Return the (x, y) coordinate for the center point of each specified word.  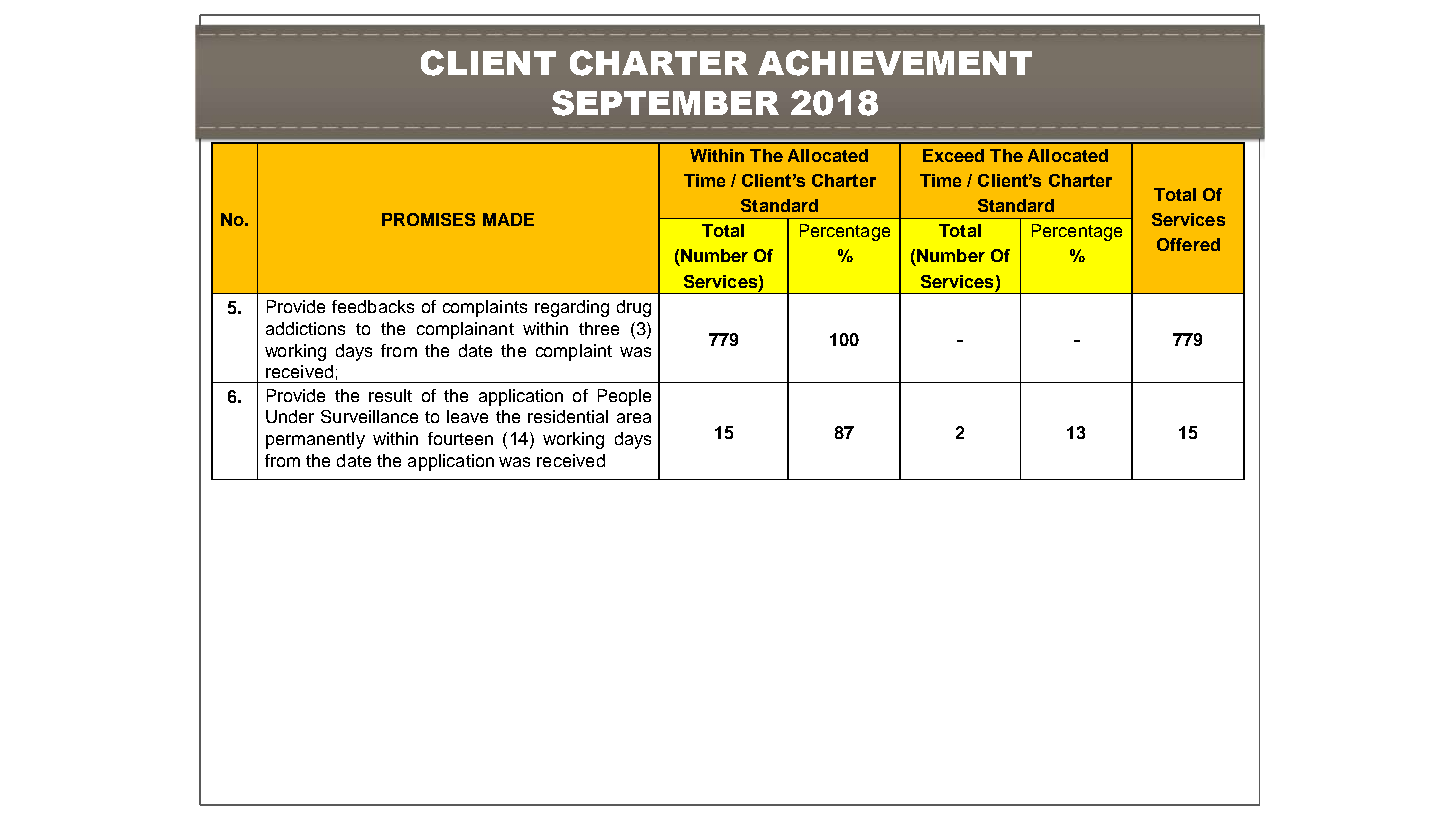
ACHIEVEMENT (895, 63)
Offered (1188, 244)
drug (634, 308)
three (599, 328)
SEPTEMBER (665, 103)
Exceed (953, 155)
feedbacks (373, 306)
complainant (465, 330)
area (634, 418)
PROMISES (428, 219)
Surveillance (369, 416)
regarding (572, 308)
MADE (508, 219)
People (624, 397)
